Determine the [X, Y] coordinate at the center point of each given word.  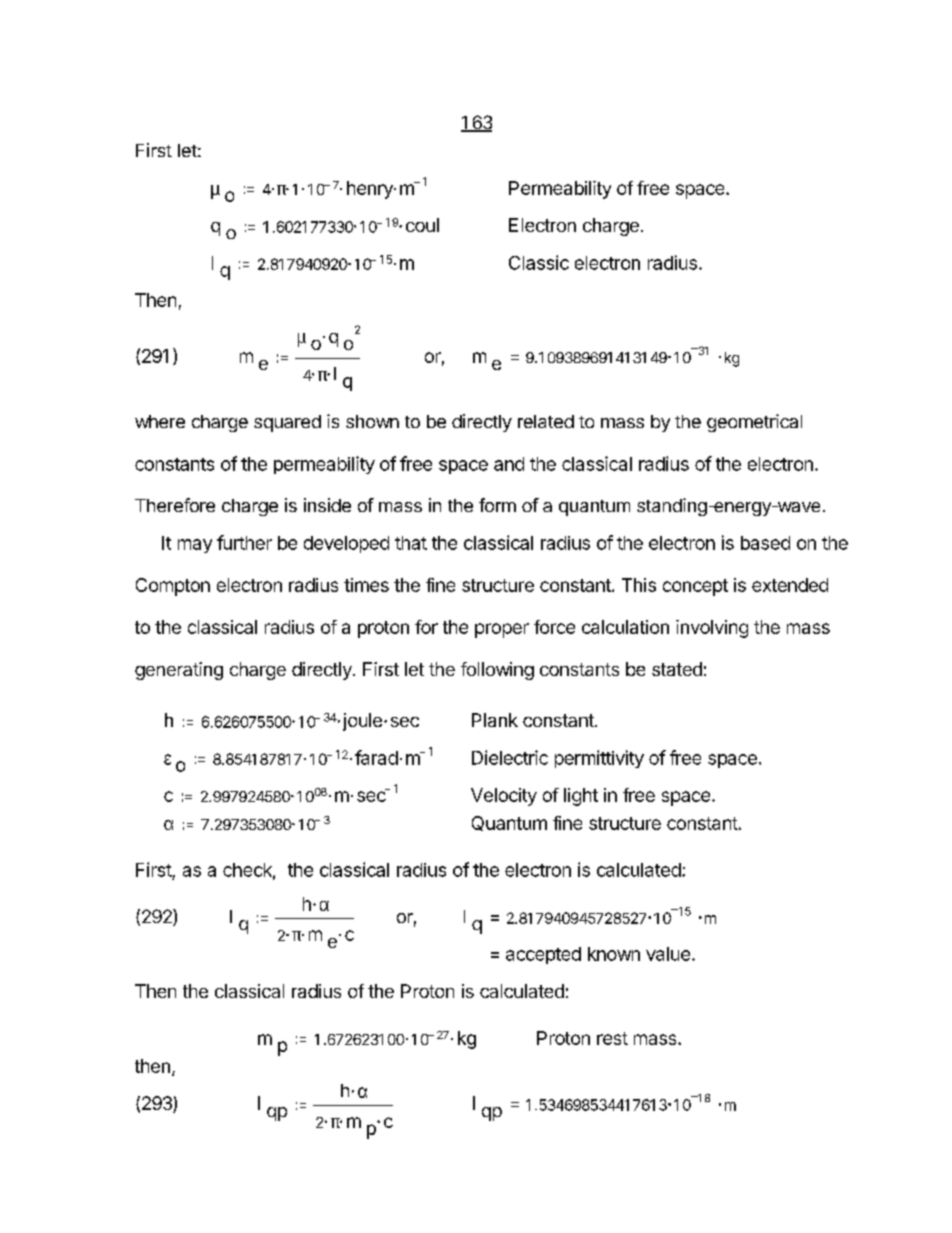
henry [371, 190]
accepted [543, 955]
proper [502, 630]
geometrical [754, 423]
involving [712, 629]
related [546, 421]
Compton [173, 587]
